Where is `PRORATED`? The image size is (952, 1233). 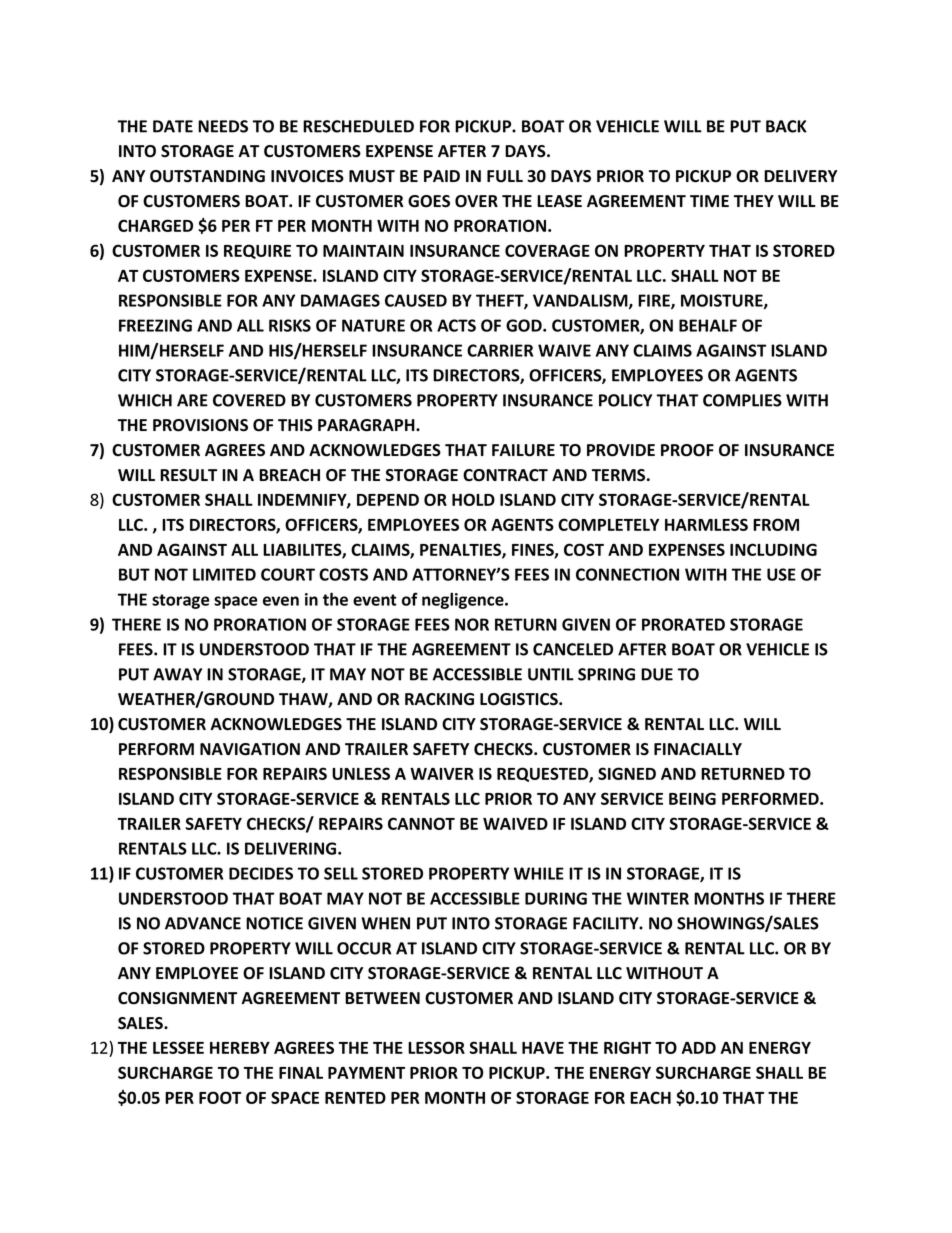
PRORATED is located at coordinates (683, 624).
